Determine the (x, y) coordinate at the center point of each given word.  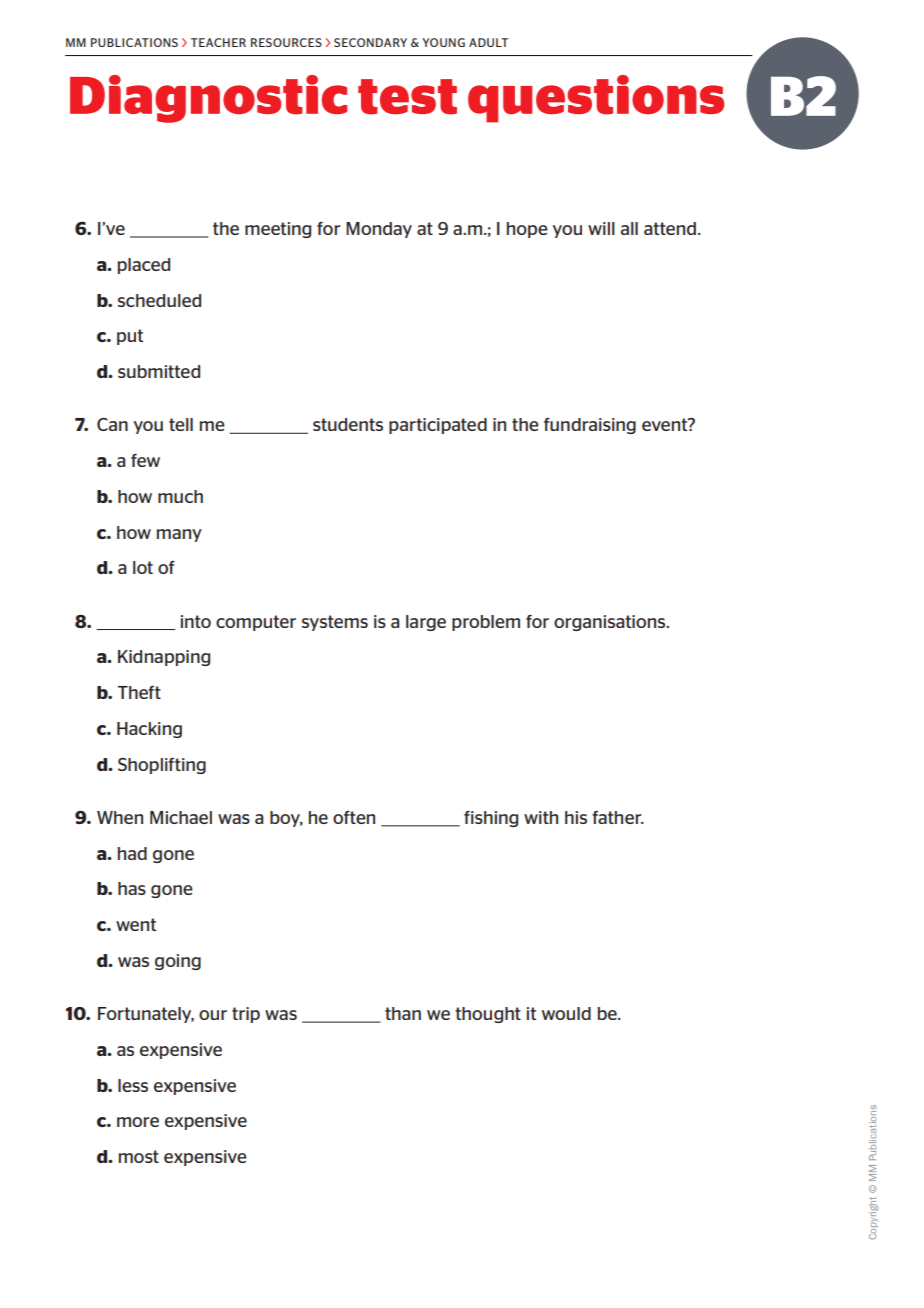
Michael (181, 817)
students (348, 424)
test (407, 97)
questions (596, 99)
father (618, 817)
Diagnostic (208, 99)
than (403, 1013)
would (566, 1013)
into (196, 621)
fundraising (590, 426)
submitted (159, 371)
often (354, 817)
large (426, 623)
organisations (611, 623)
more (138, 1122)
